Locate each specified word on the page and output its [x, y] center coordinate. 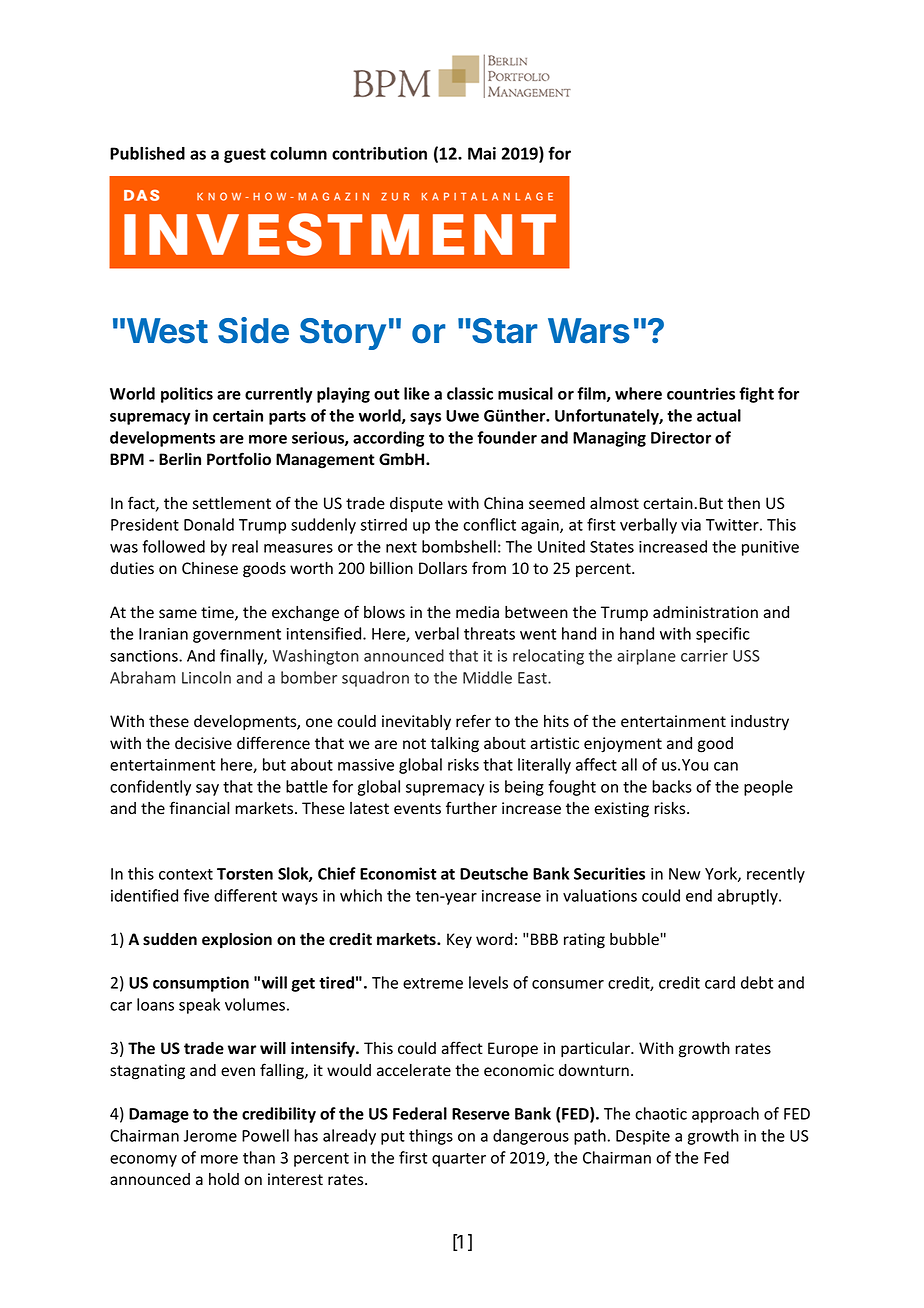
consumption [201, 984]
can [726, 766]
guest [245, 155]
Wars [589, 331]
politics [187, 395]
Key [459, 940]
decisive [203, 743]
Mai [482, 153]
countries [701, 393]
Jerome [210, 1136]
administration [705, 612]
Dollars [443, 568]
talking [455, 745]
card [720, 982]
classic [470, 393]
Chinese [210, 568]
